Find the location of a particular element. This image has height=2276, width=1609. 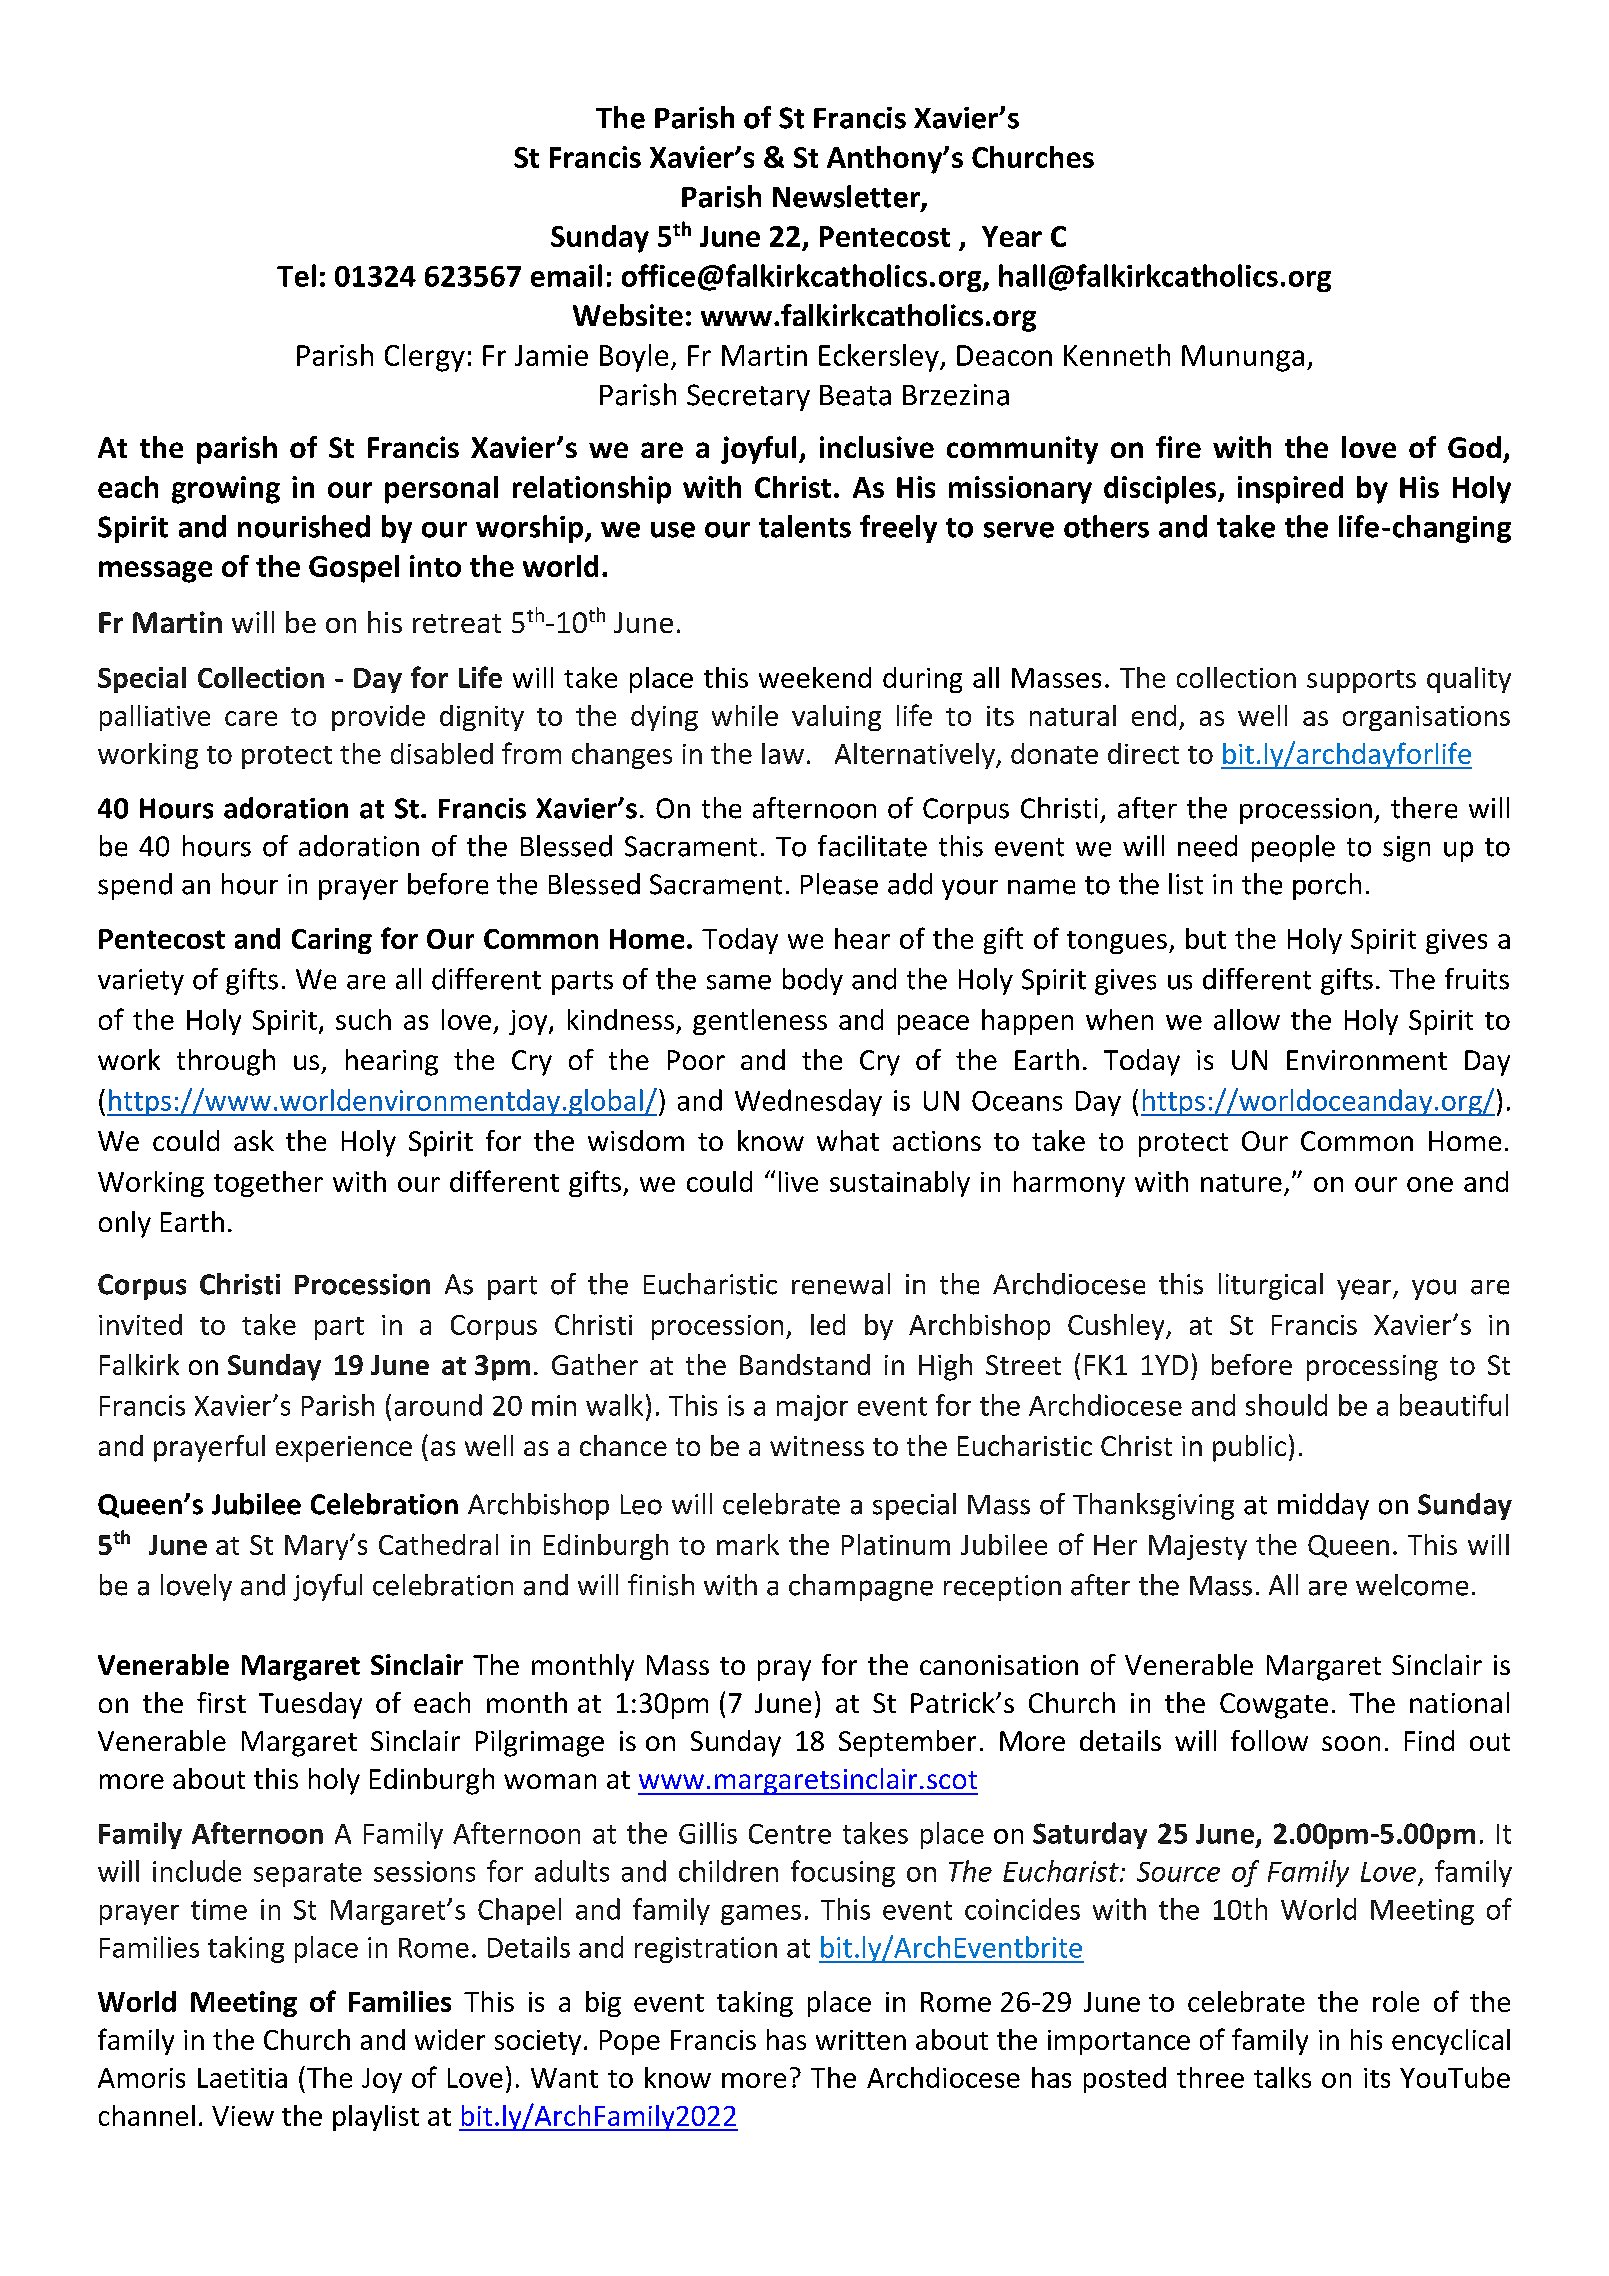

care is located at coordinates (251, 718).
